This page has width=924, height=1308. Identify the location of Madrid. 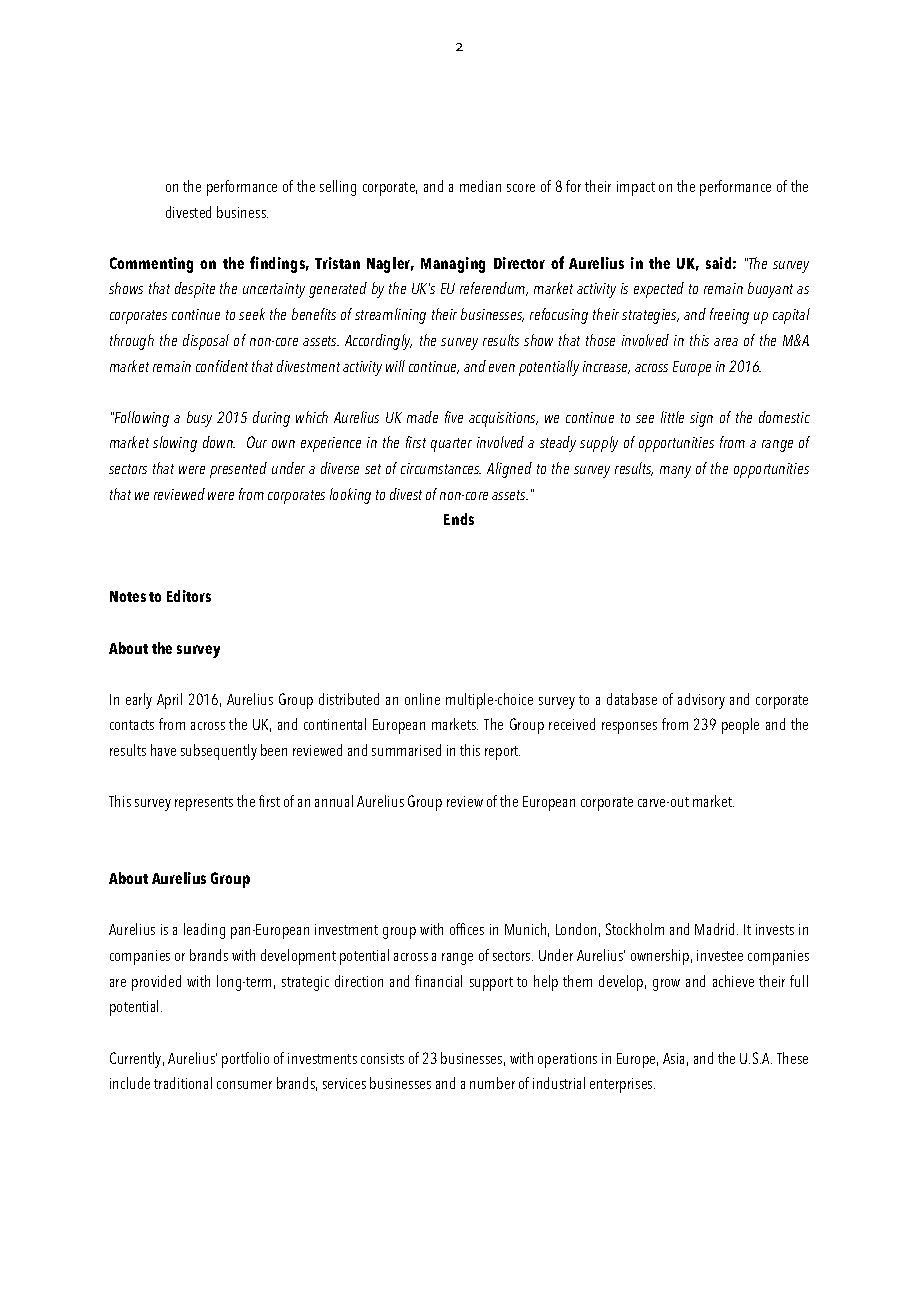
(716, 929).
